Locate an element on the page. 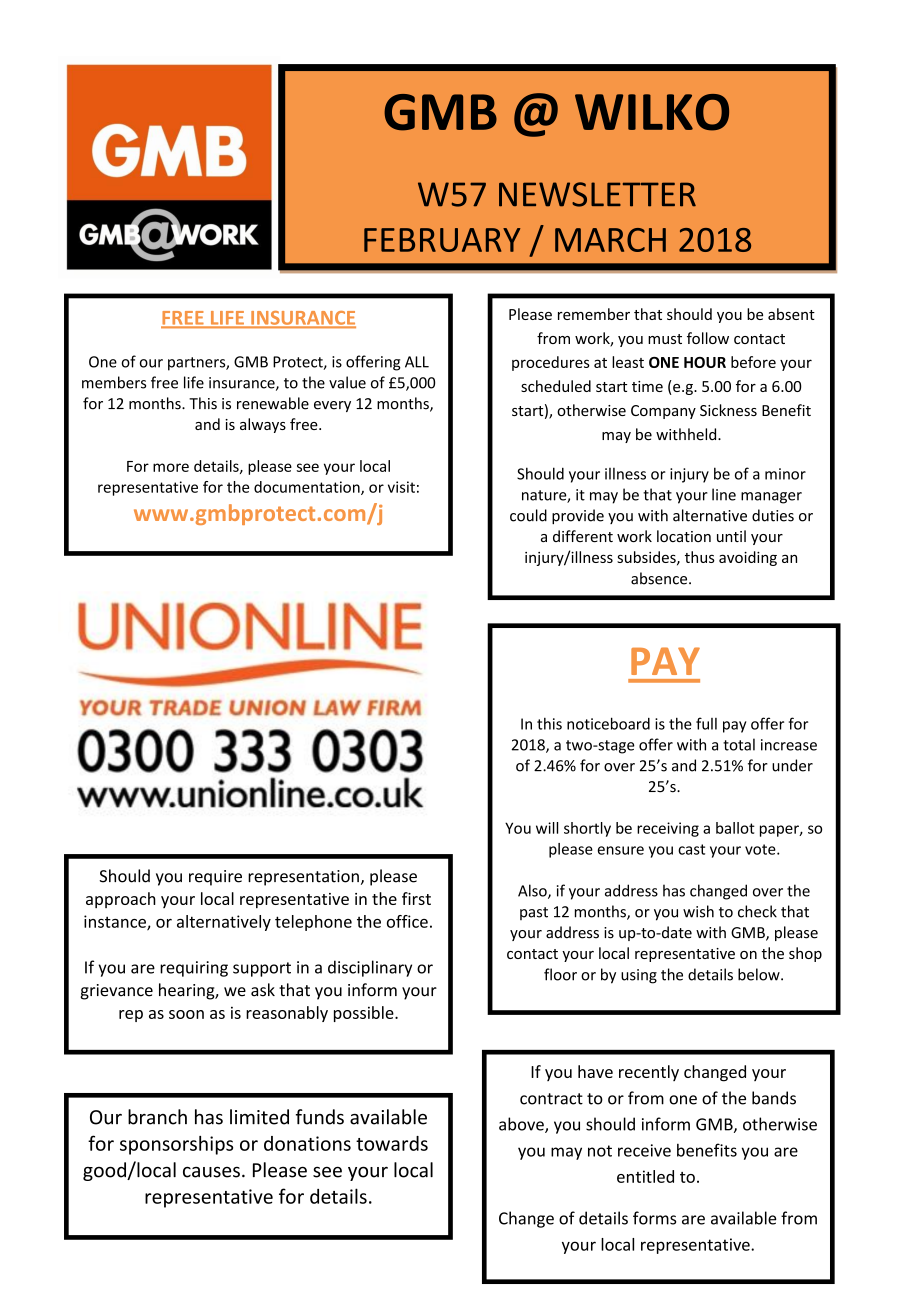  MARCH is located at coordinates (610, 240).
